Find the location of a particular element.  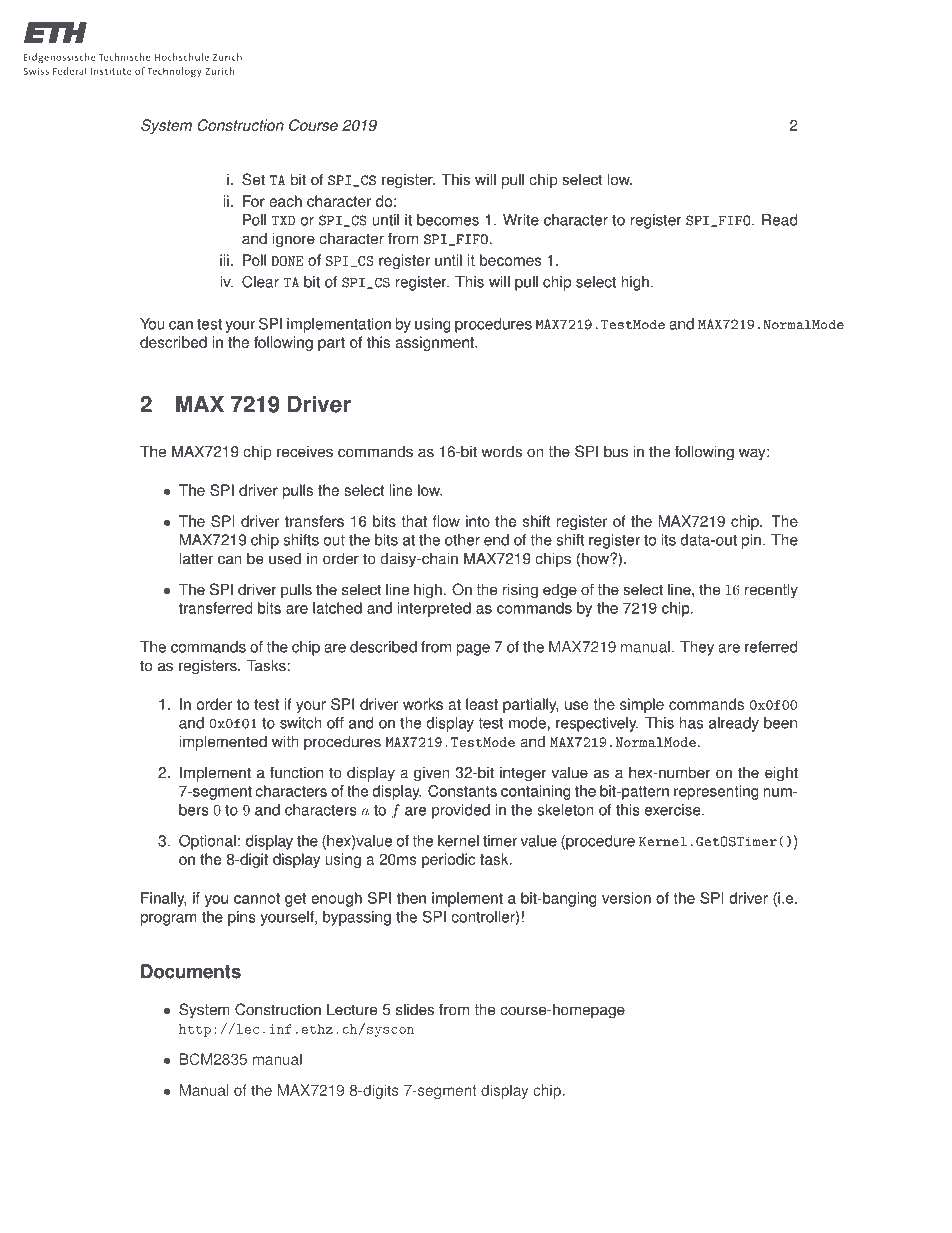

Documents is located at coordinates (191, 971).
